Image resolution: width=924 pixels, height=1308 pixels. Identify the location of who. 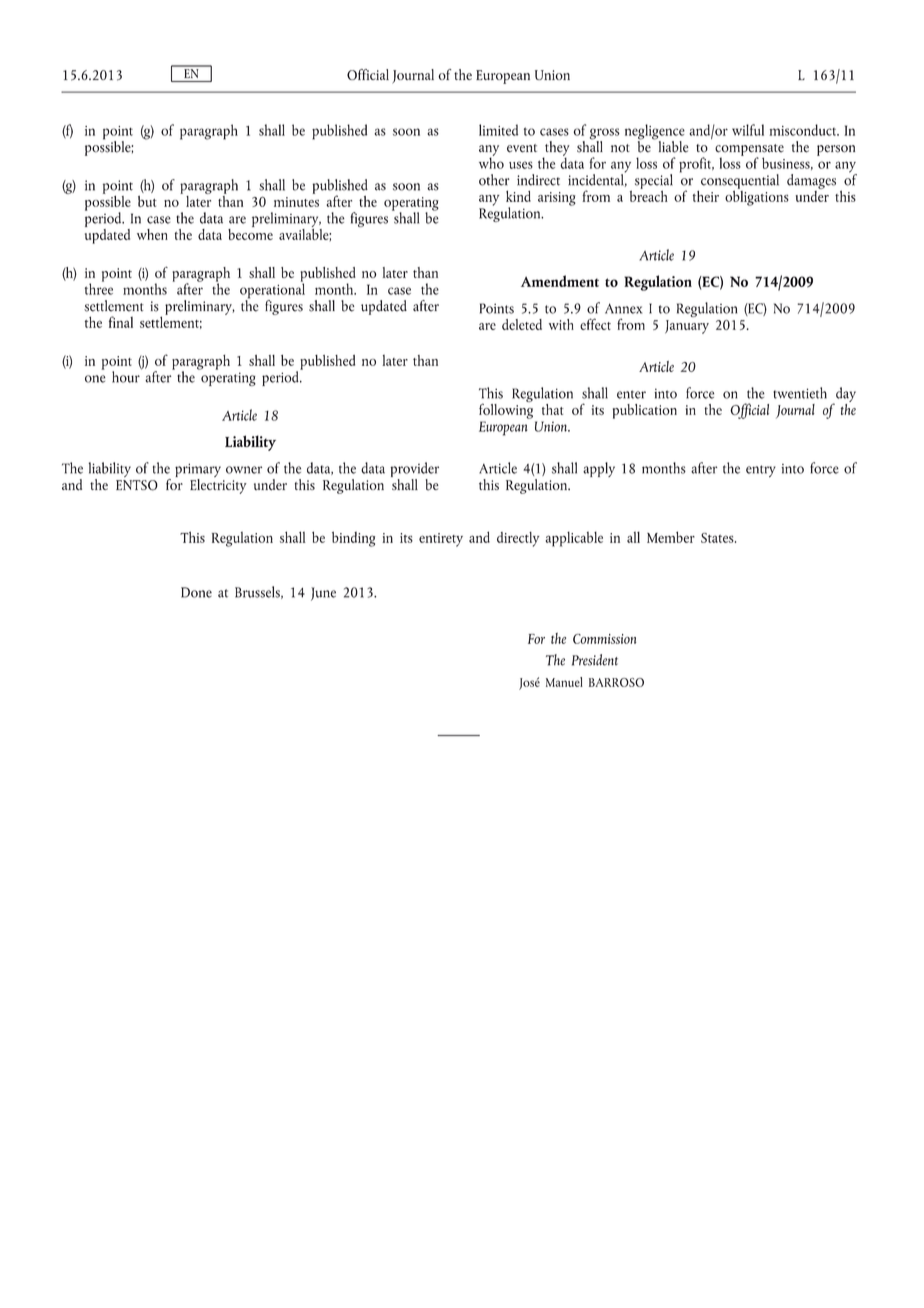
(491, 162).
